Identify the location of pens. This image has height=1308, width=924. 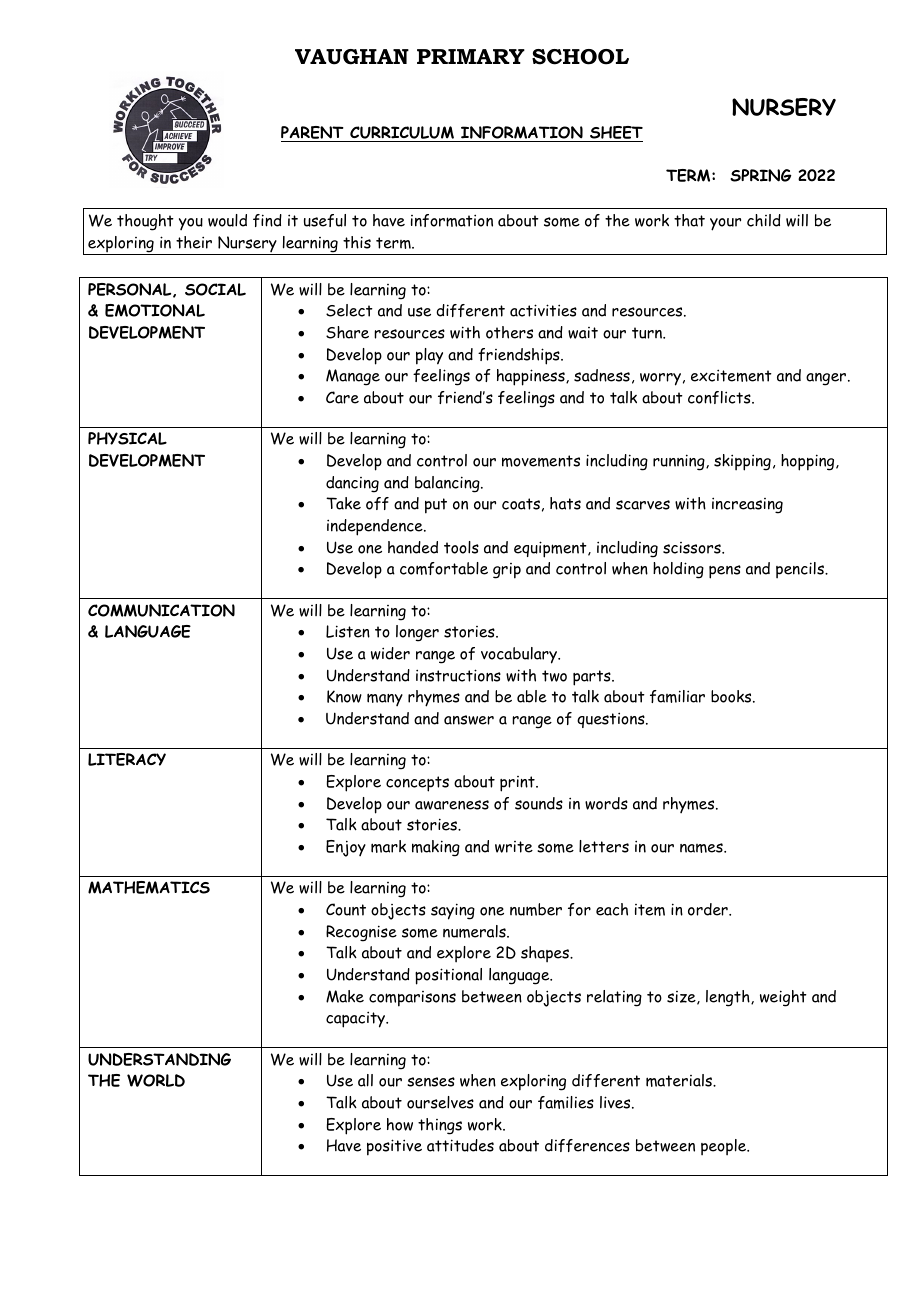
(725, 572).
